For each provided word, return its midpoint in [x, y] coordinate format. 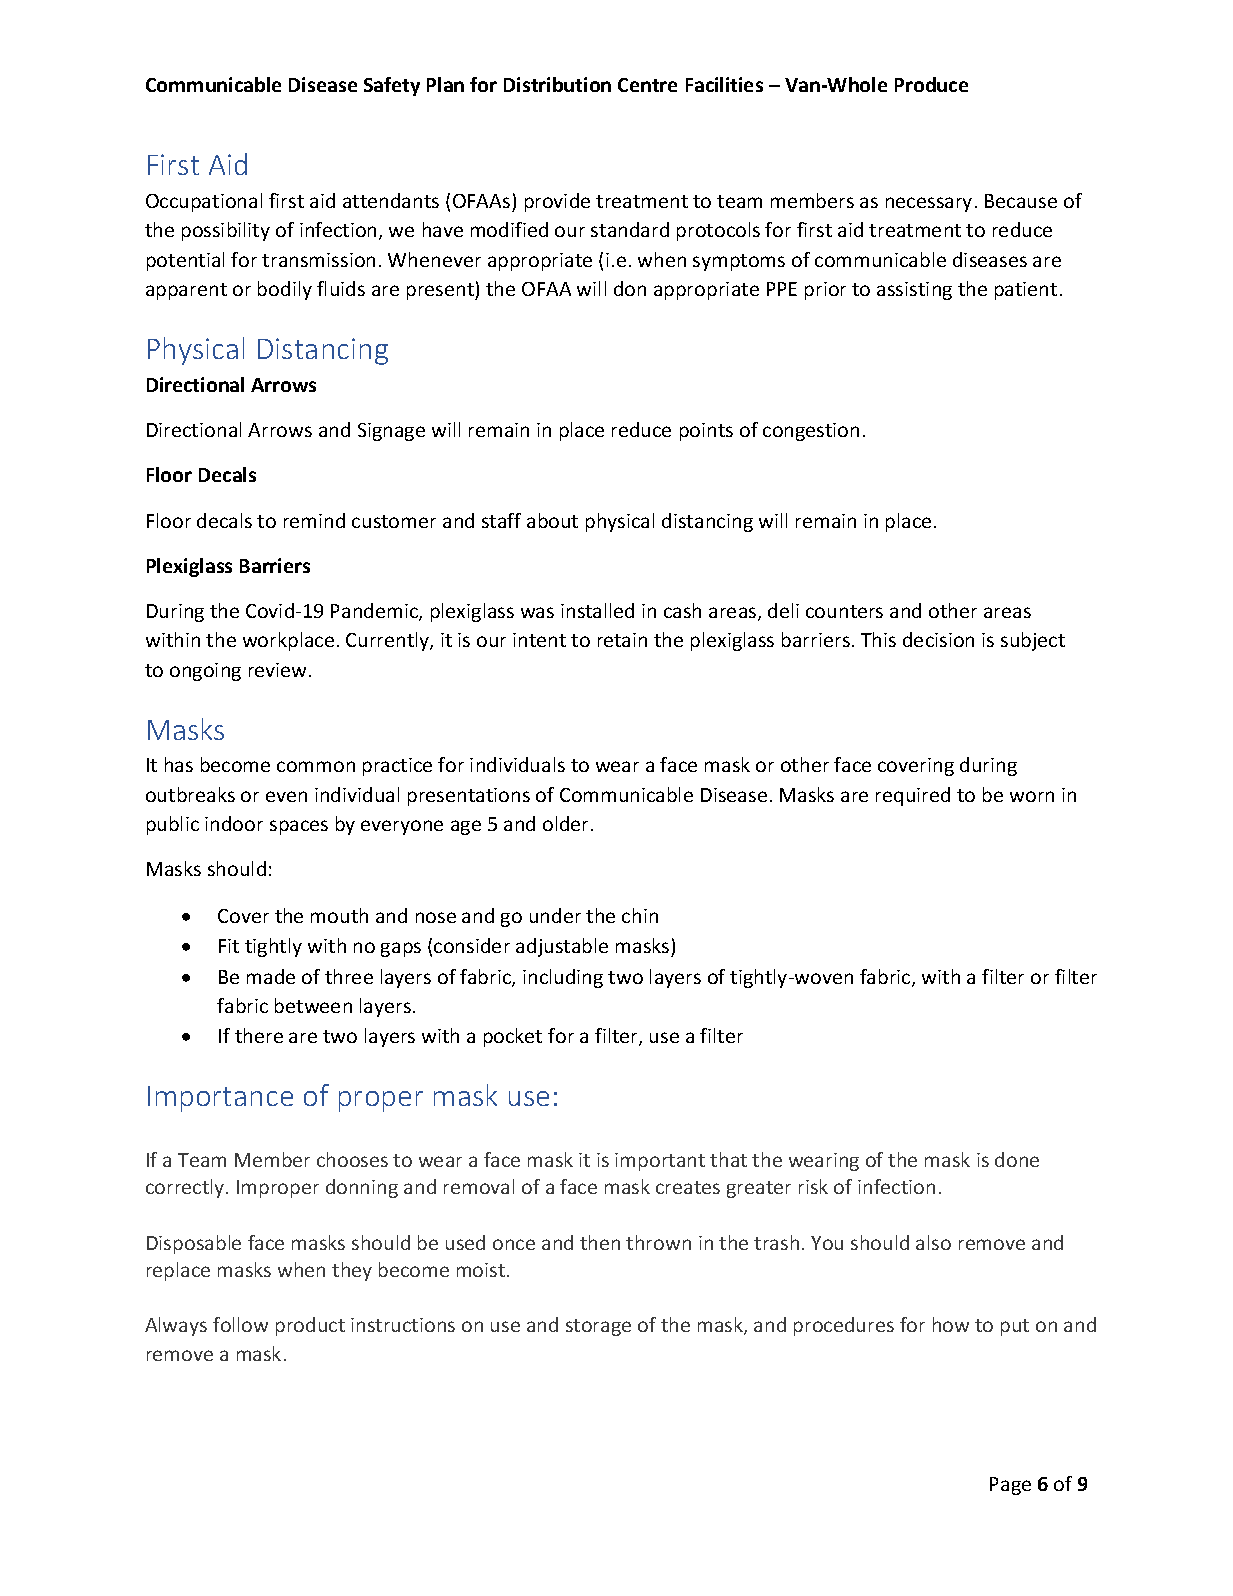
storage [598, 1327]
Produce [931, 84]
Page [1010, 1486]
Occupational [204, 202]
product [310, 1326]
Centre [647, 85]
